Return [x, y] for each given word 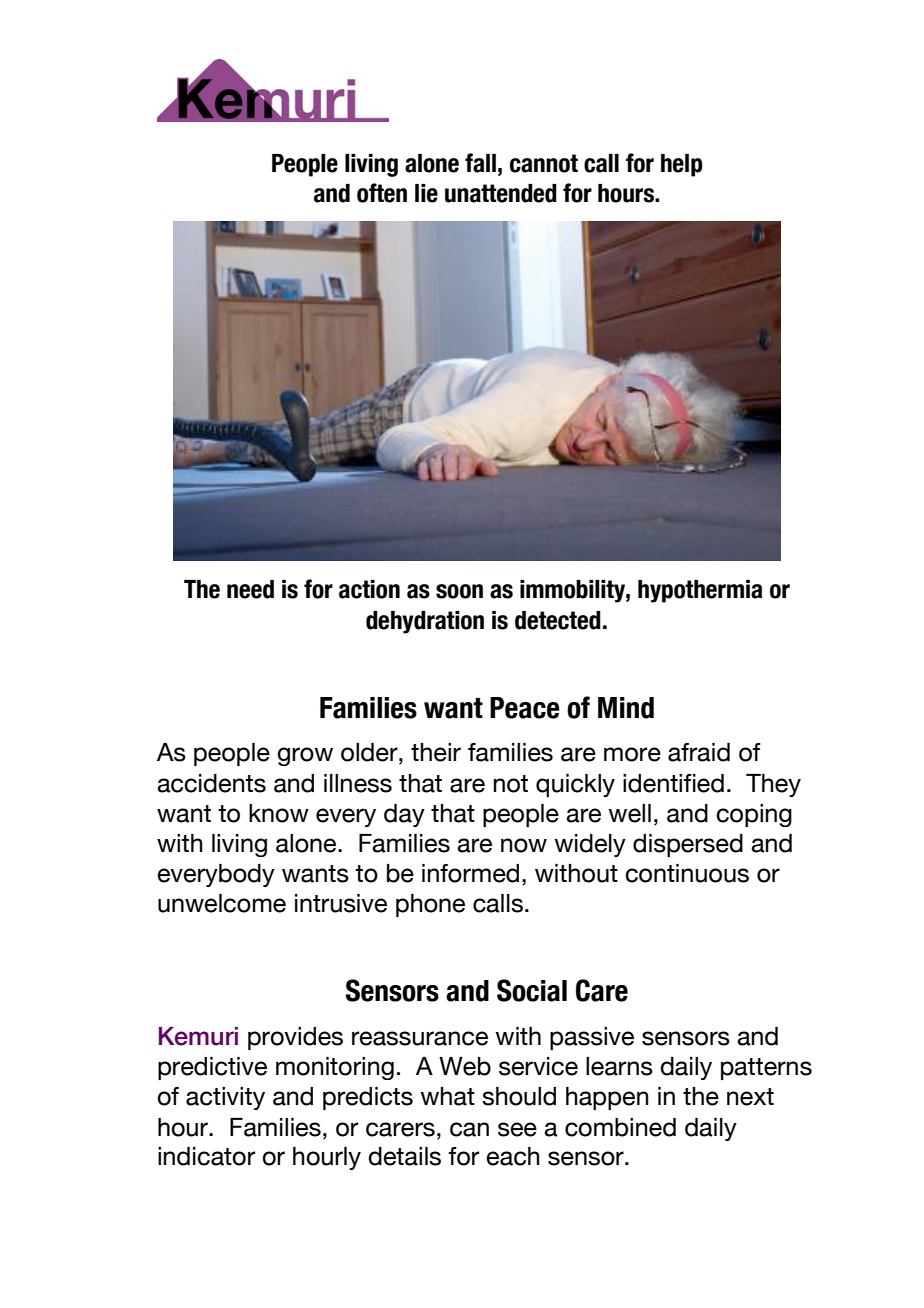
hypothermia [700, 591]
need [250, 589]
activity [225, 1098]
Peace [525, 708]
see [517, 1129]
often [382, 193]
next [750, 1097]
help [682, 165]
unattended [501, 193]
